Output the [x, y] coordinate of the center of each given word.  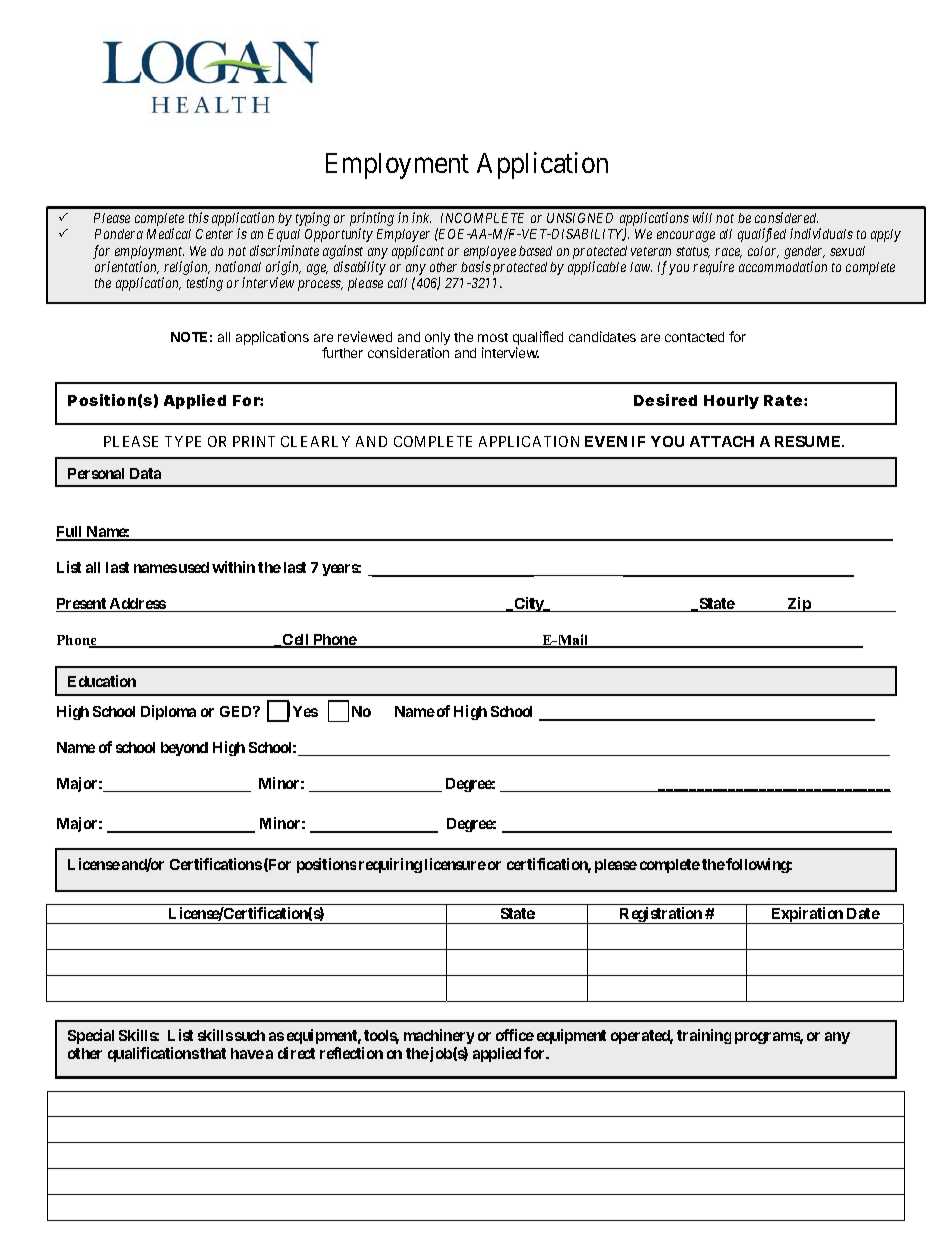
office [515, 1035]
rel [173, 266]
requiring [390, 865]
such [250, 1035]
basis [476, 266]
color [763, 252]
